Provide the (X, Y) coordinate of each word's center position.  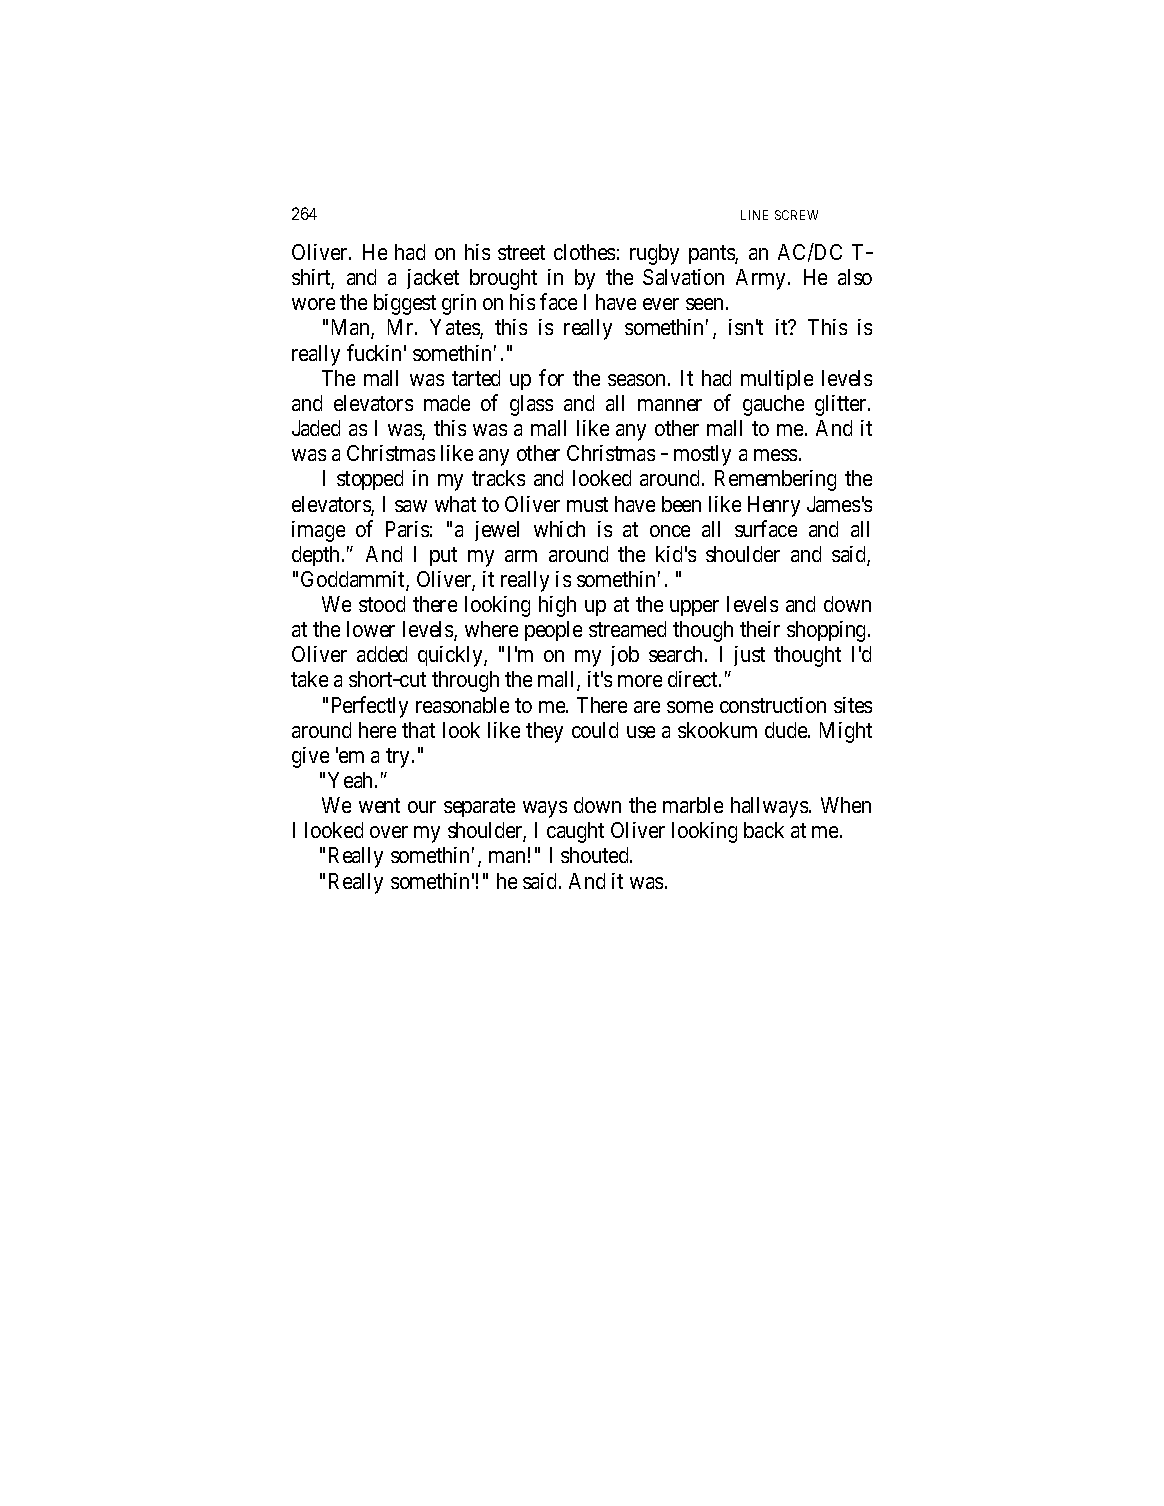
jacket (433, 279)
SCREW (796, 215)
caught (575, 832)
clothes (584, 252)
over (389, 832)
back (764, 830)
